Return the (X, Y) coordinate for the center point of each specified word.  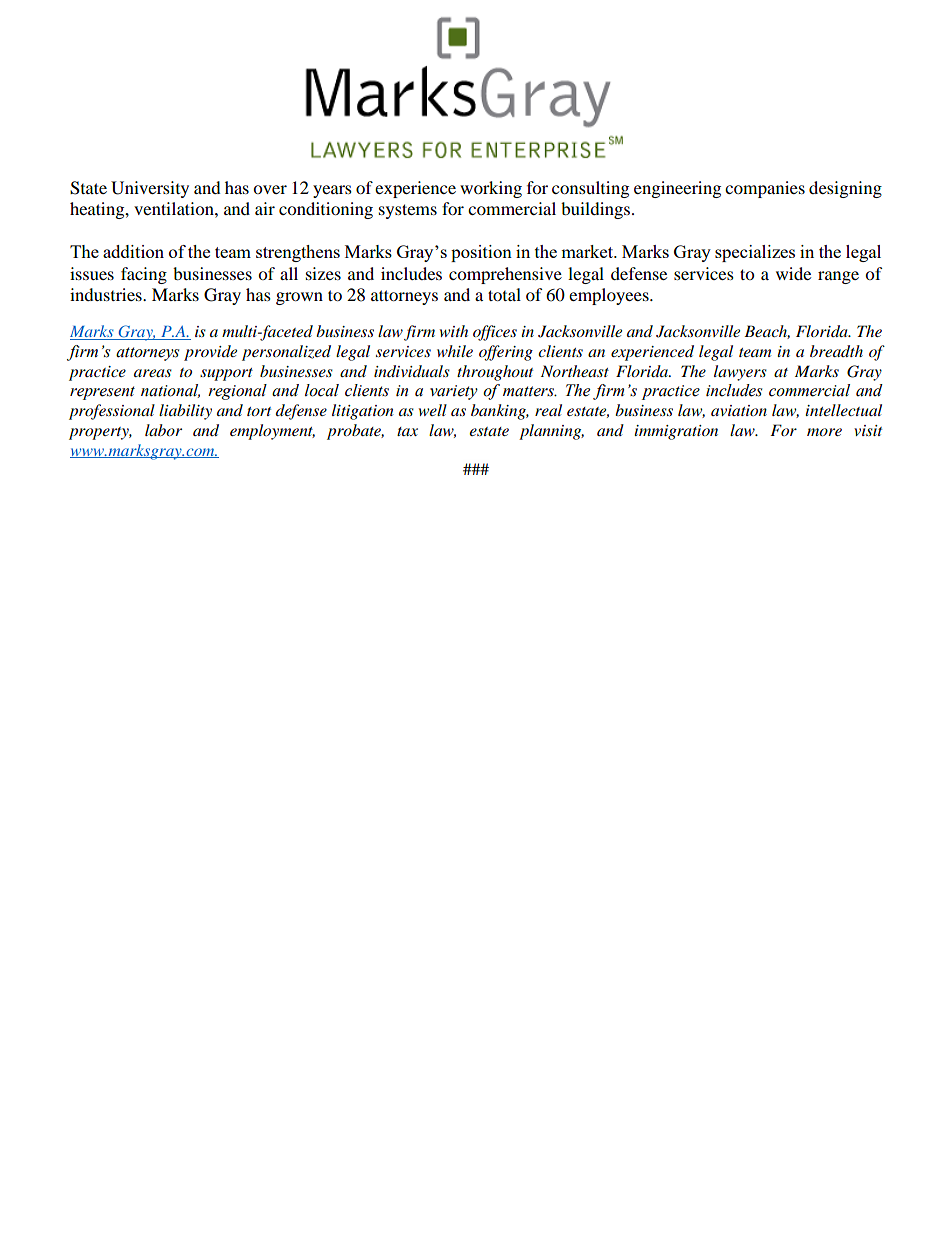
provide (210, 353)
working (491, 189)
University (150, 189)
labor (163, 430)
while (455, 351)
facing (144, 275)
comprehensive (505, 275)
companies (765, 189)
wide (793, 273)
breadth (836, 351)
